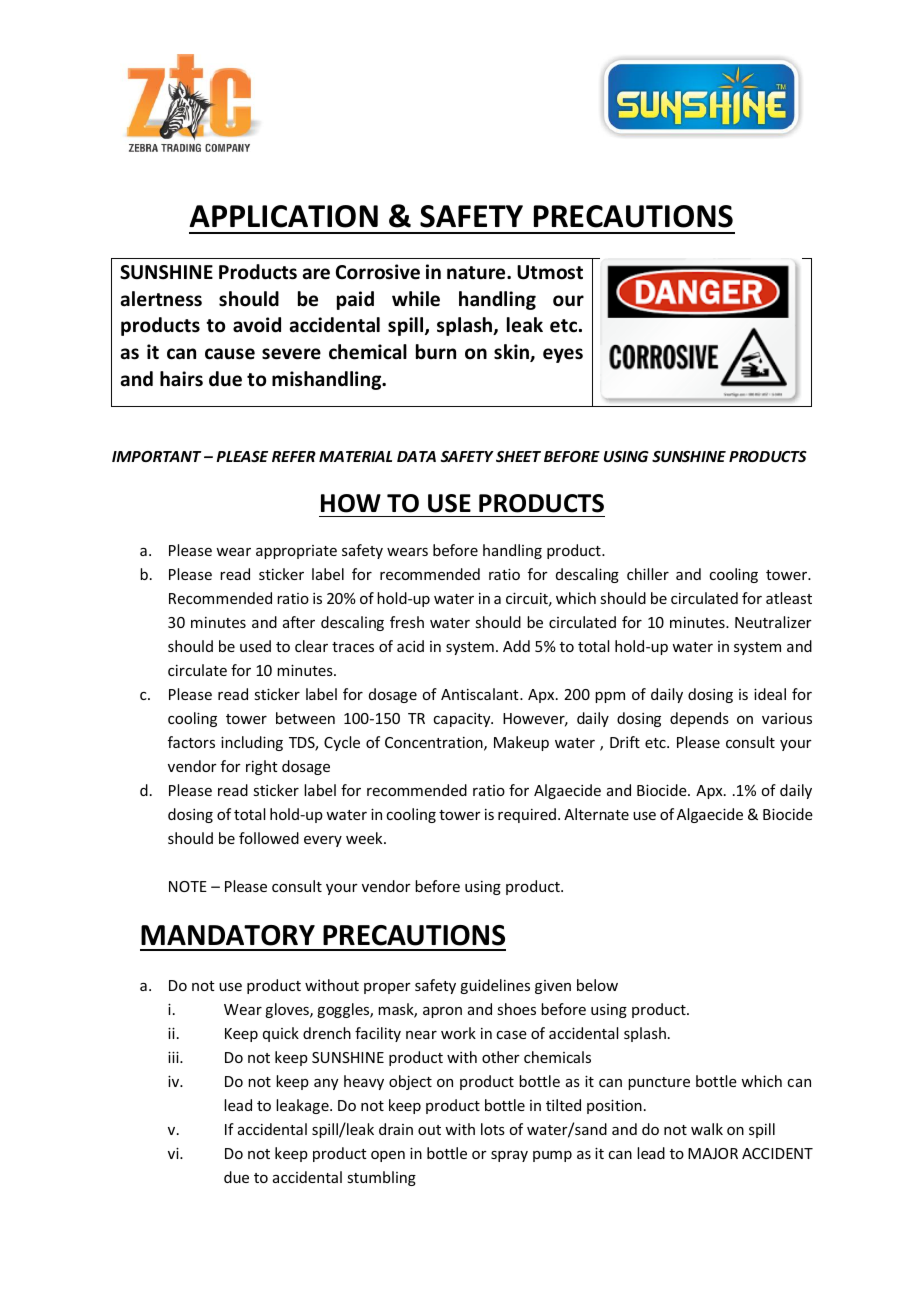 The width and height of the document is (924, 1308). Describe the element at coordinates (597, 985) in the document. I see `below` at that location.
